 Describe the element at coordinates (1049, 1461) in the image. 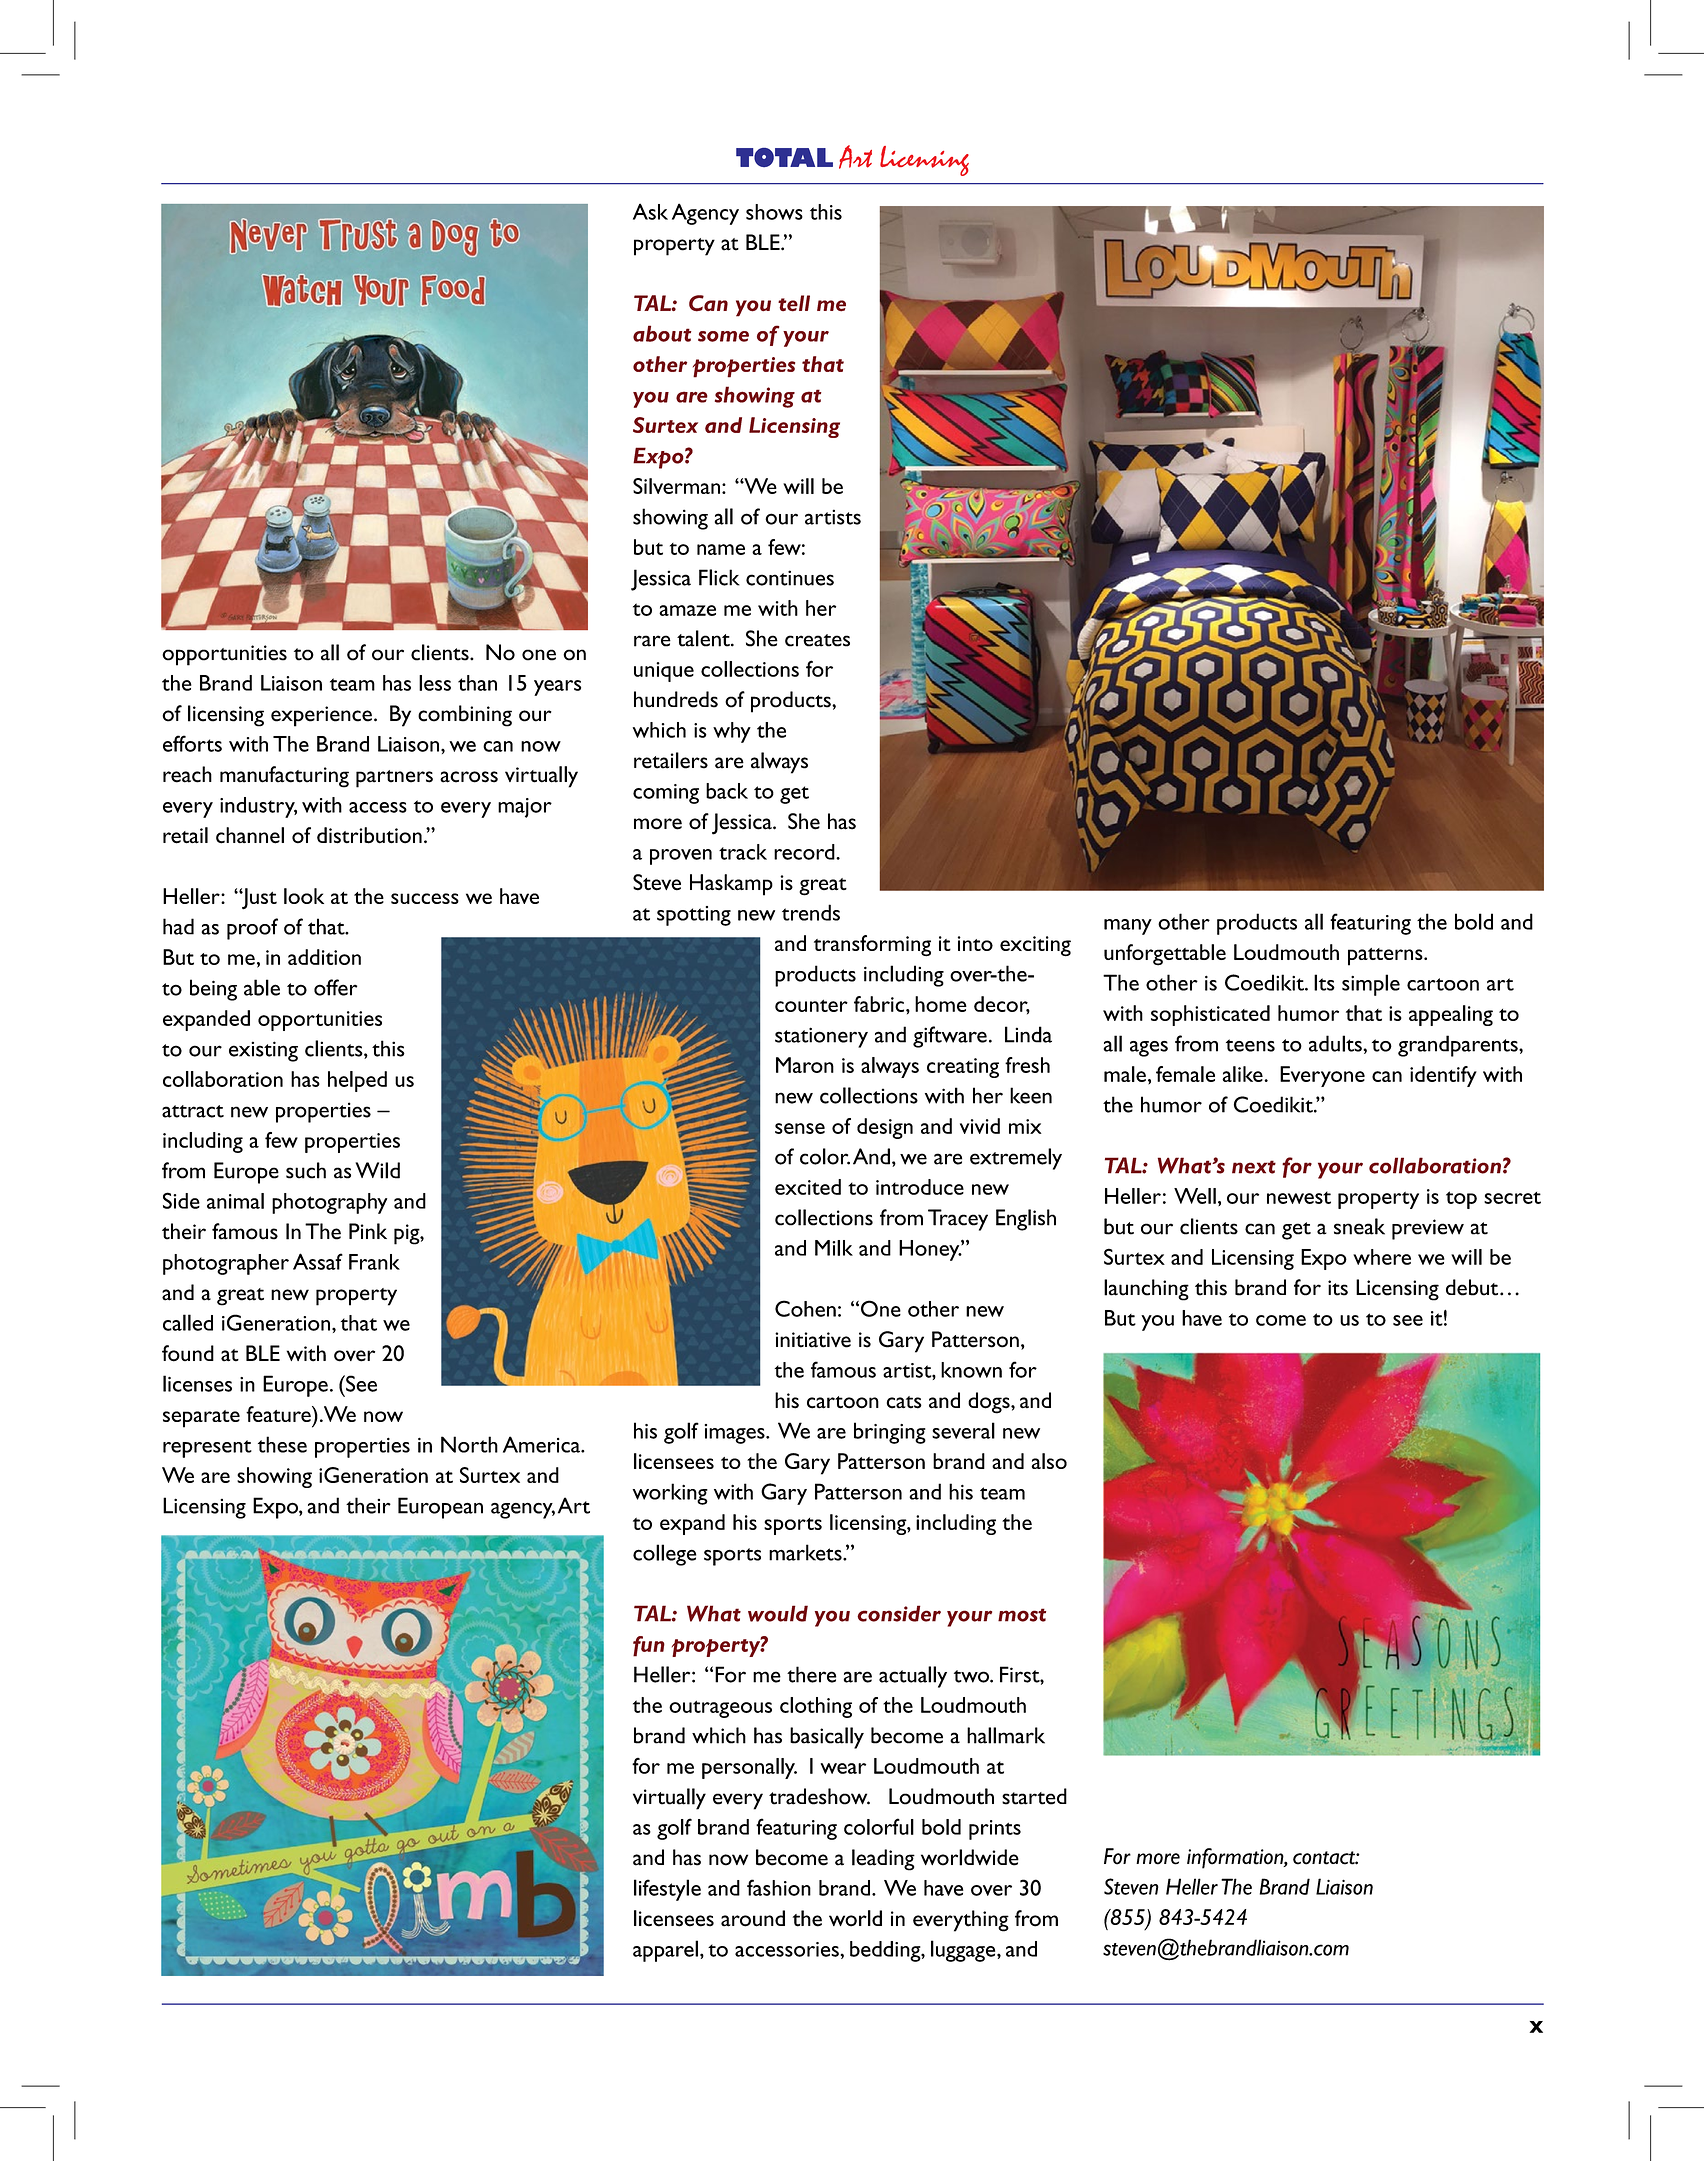

I see `also` at that location.
